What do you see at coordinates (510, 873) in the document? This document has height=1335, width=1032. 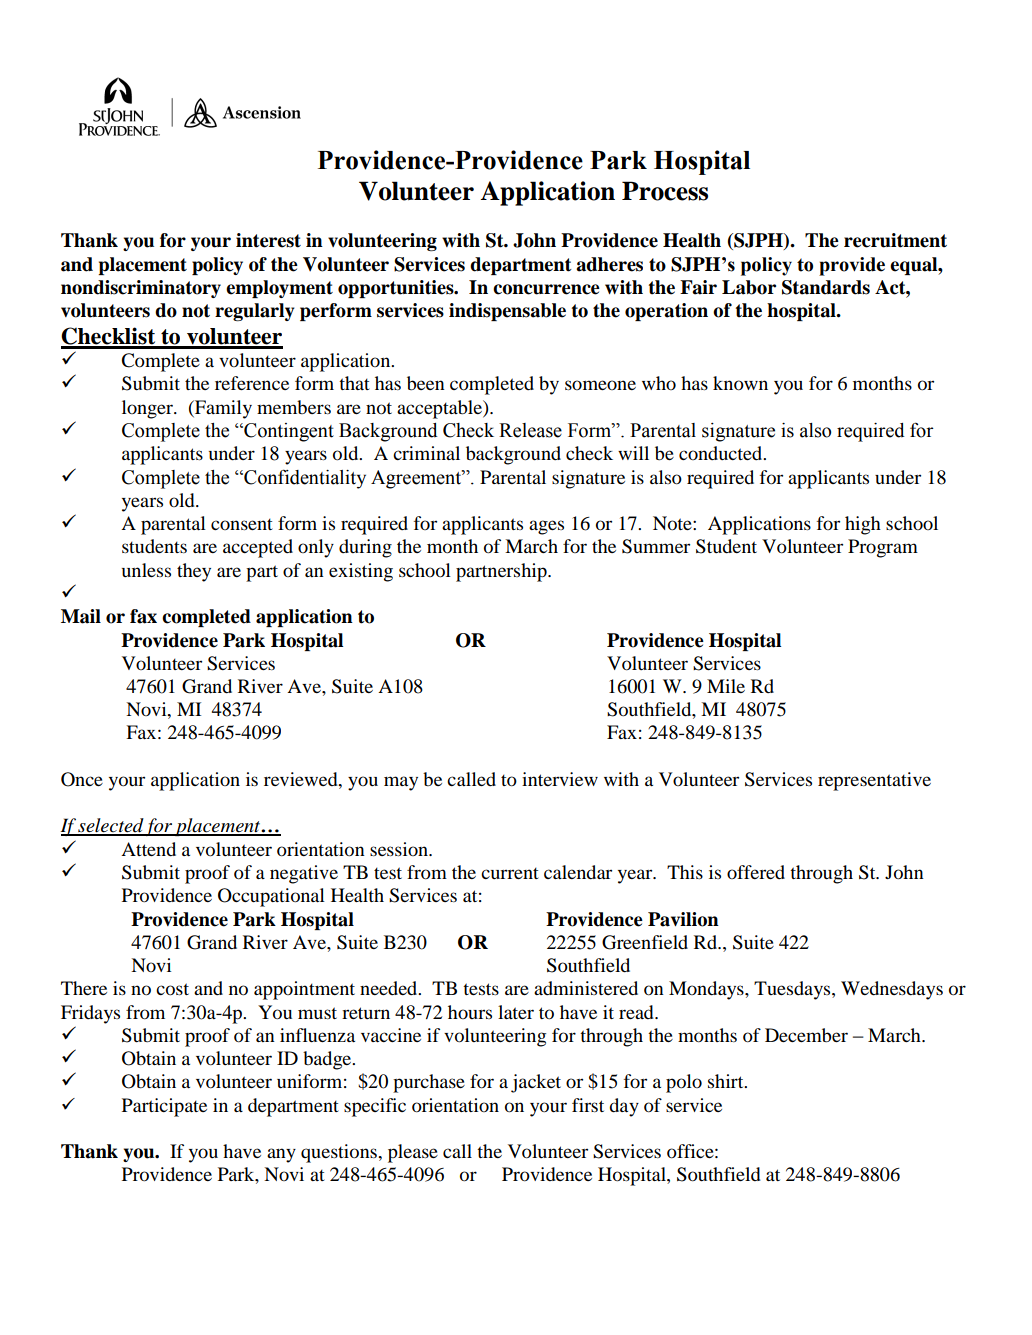 I see `current` at bounding box center [510, 873].
